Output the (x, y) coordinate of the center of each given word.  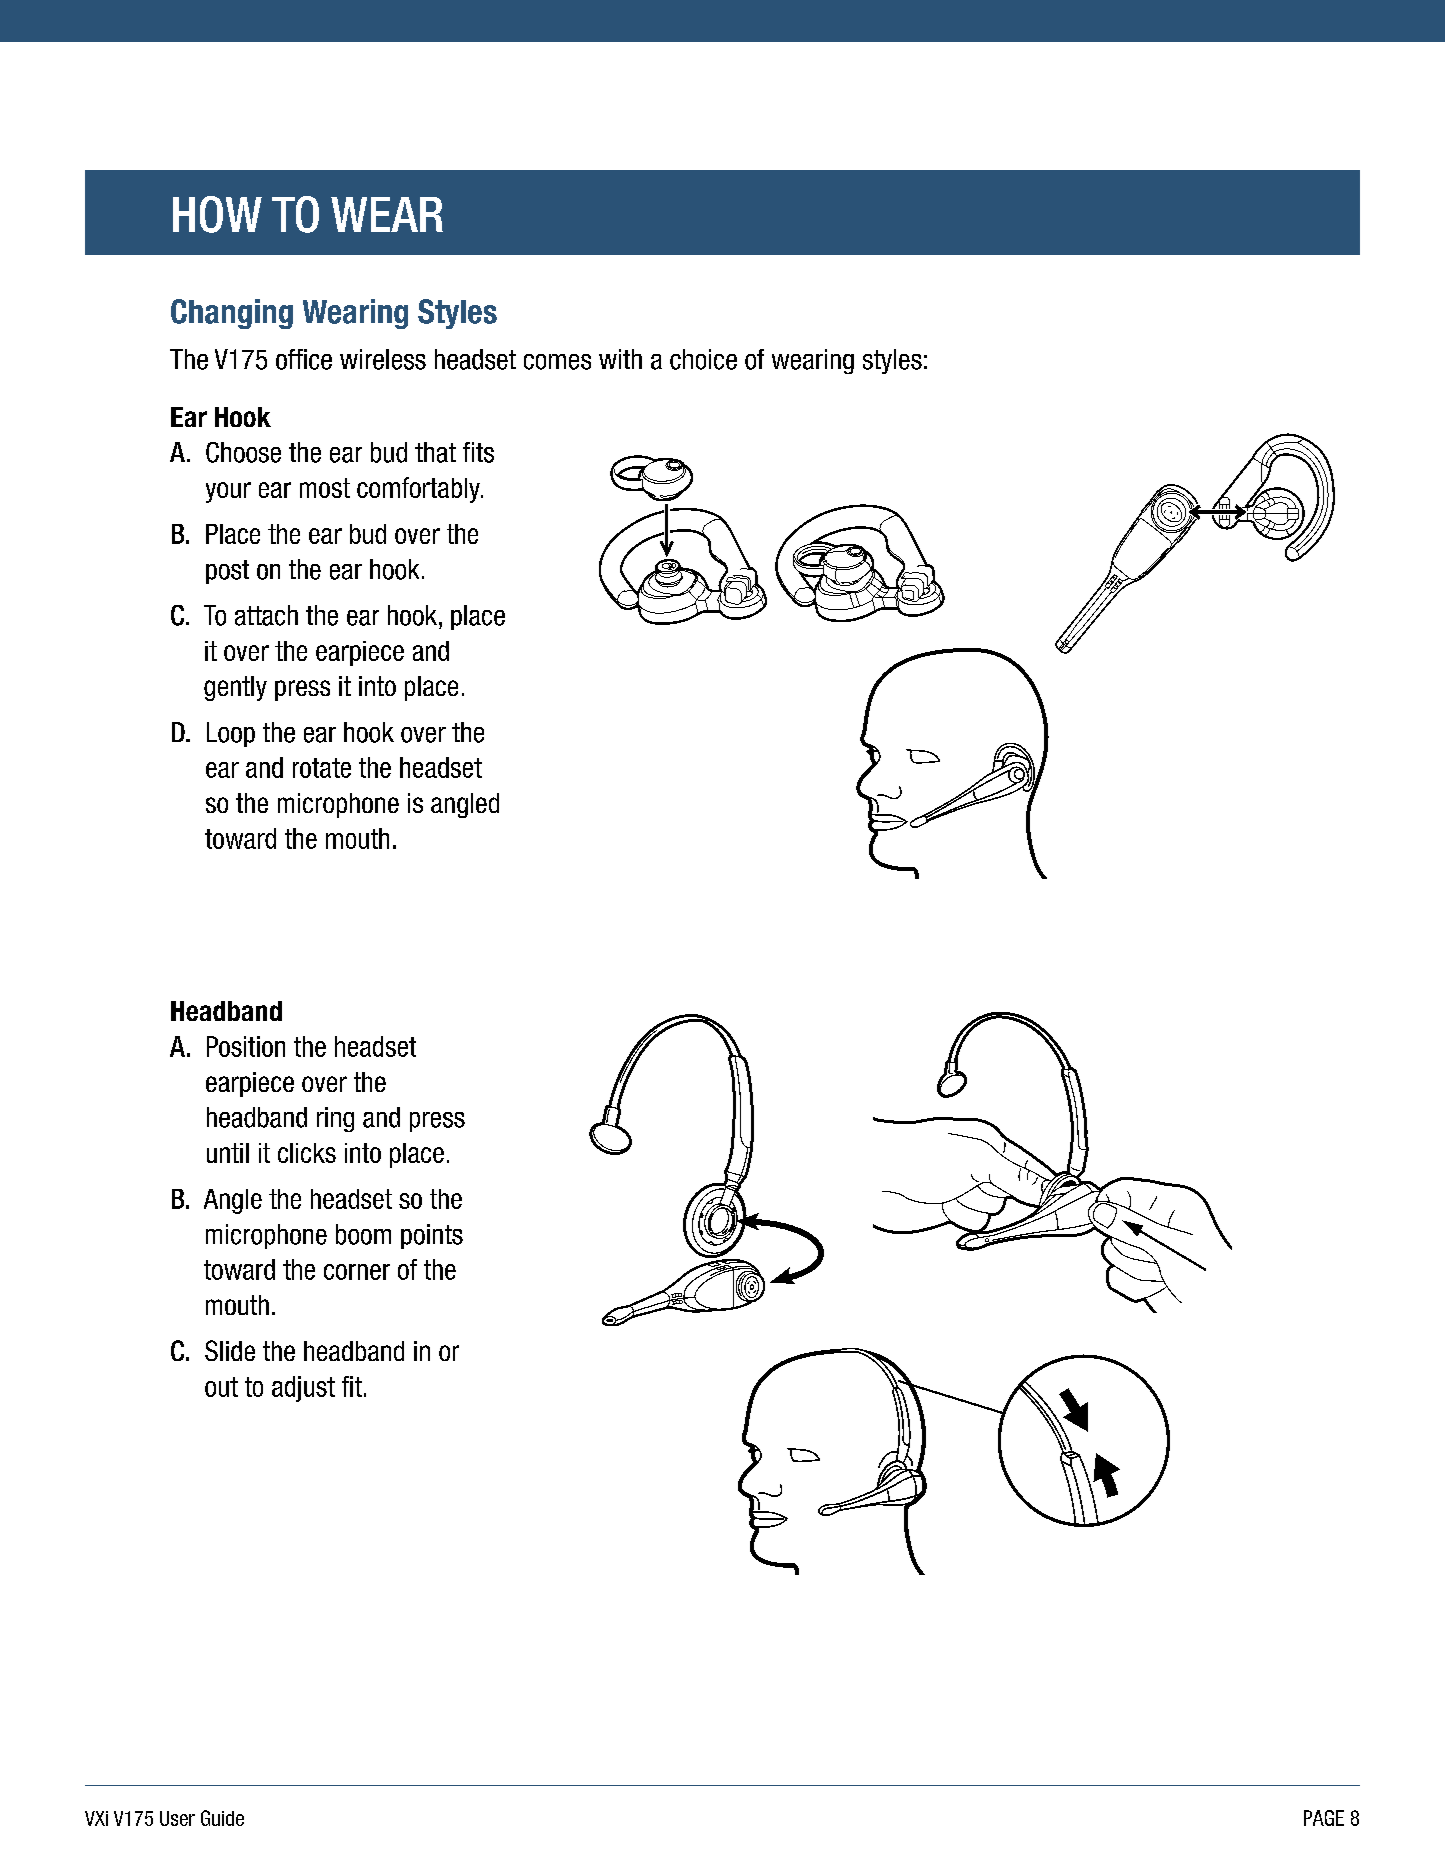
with (620, 359)
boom (363, 1234)
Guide (222, 1818)
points (432, 1236)
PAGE (1324, 1818)
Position (246, 1046)
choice (703, 359)
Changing (232, 314)
